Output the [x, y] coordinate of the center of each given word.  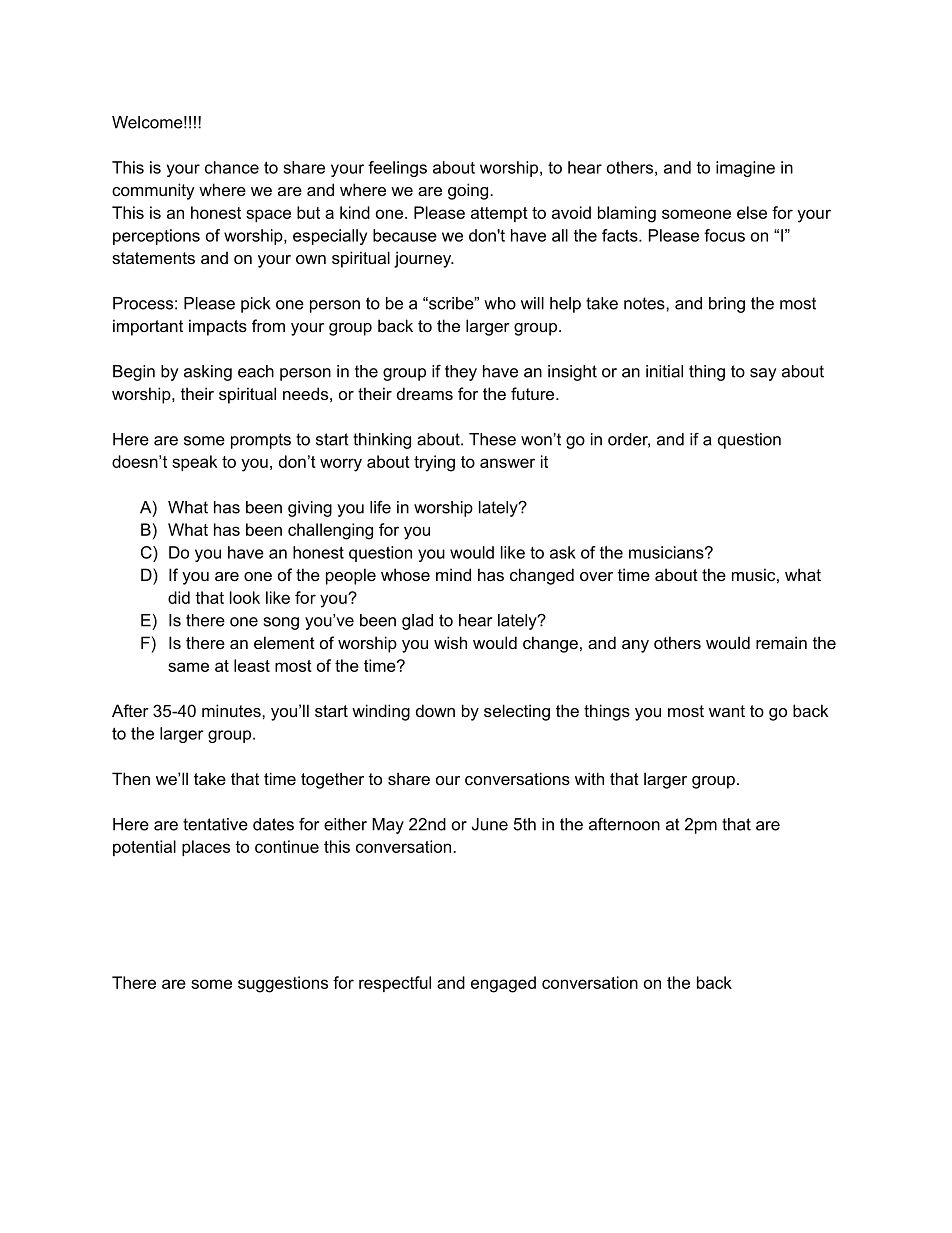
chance [232, 167]
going [469, 191]
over [596, 576]
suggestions [283, 984]
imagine [745, 169]
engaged [503, 984]
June [490, 824]
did [179, 597]
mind [453, 574]
